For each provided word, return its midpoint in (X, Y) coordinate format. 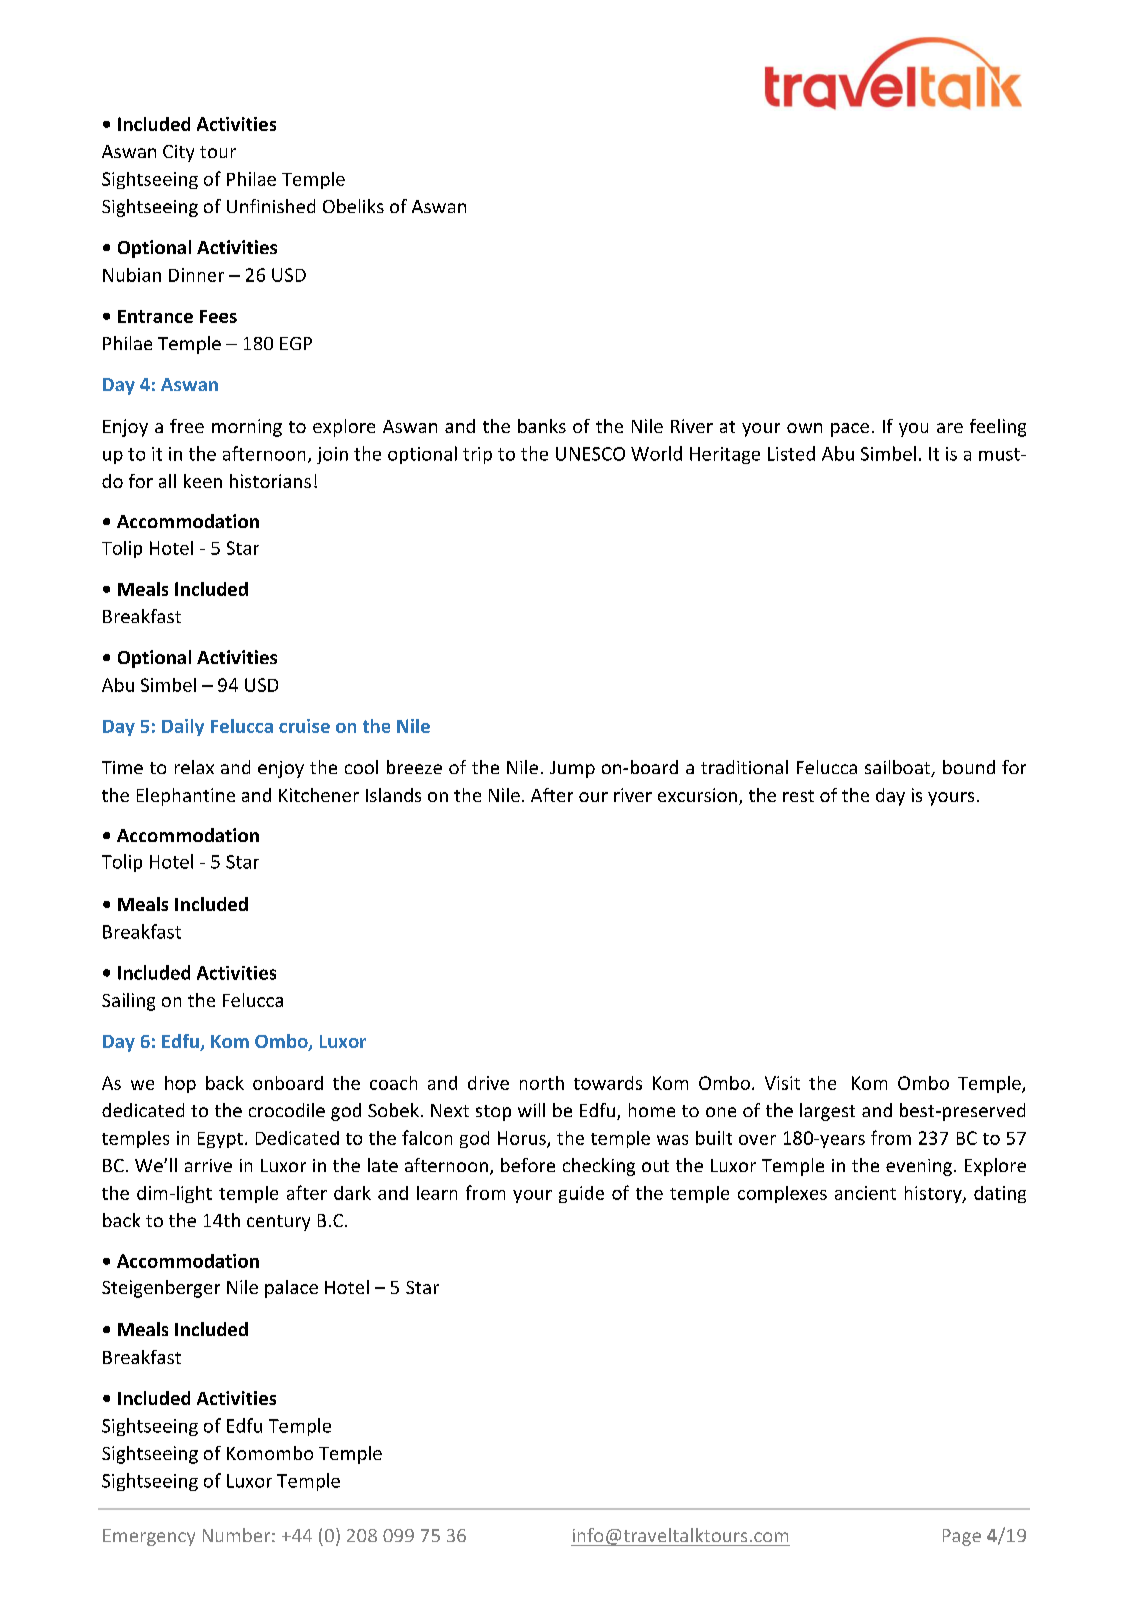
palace (291, 1289)
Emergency (149, 1537)
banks (542, 426)
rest (798, 796)
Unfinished (271, 206)
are (950, 428)
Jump (572, 769)
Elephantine (186, 797)
